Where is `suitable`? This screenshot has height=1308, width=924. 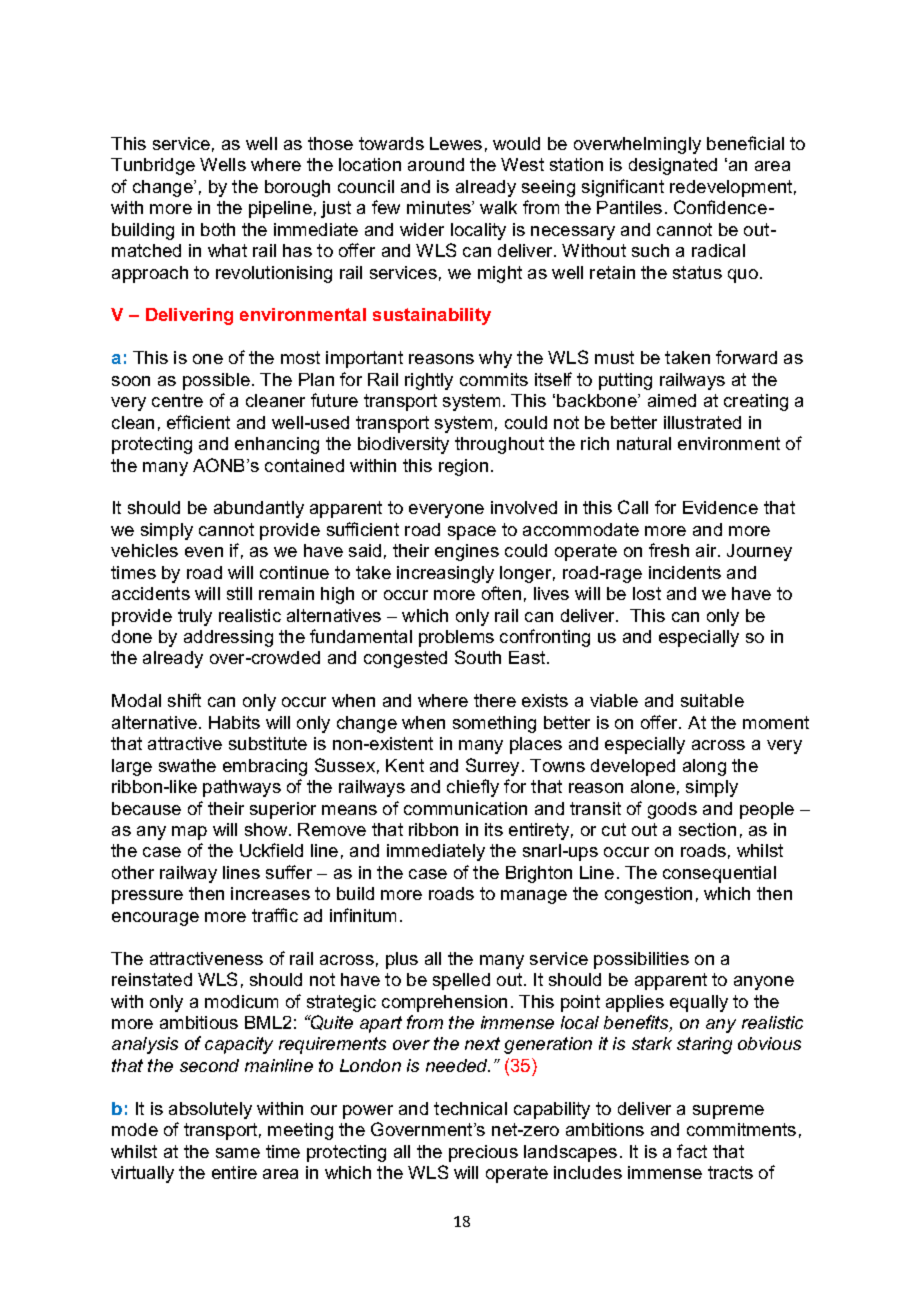 suitable is located at coordinates (712, 700).
